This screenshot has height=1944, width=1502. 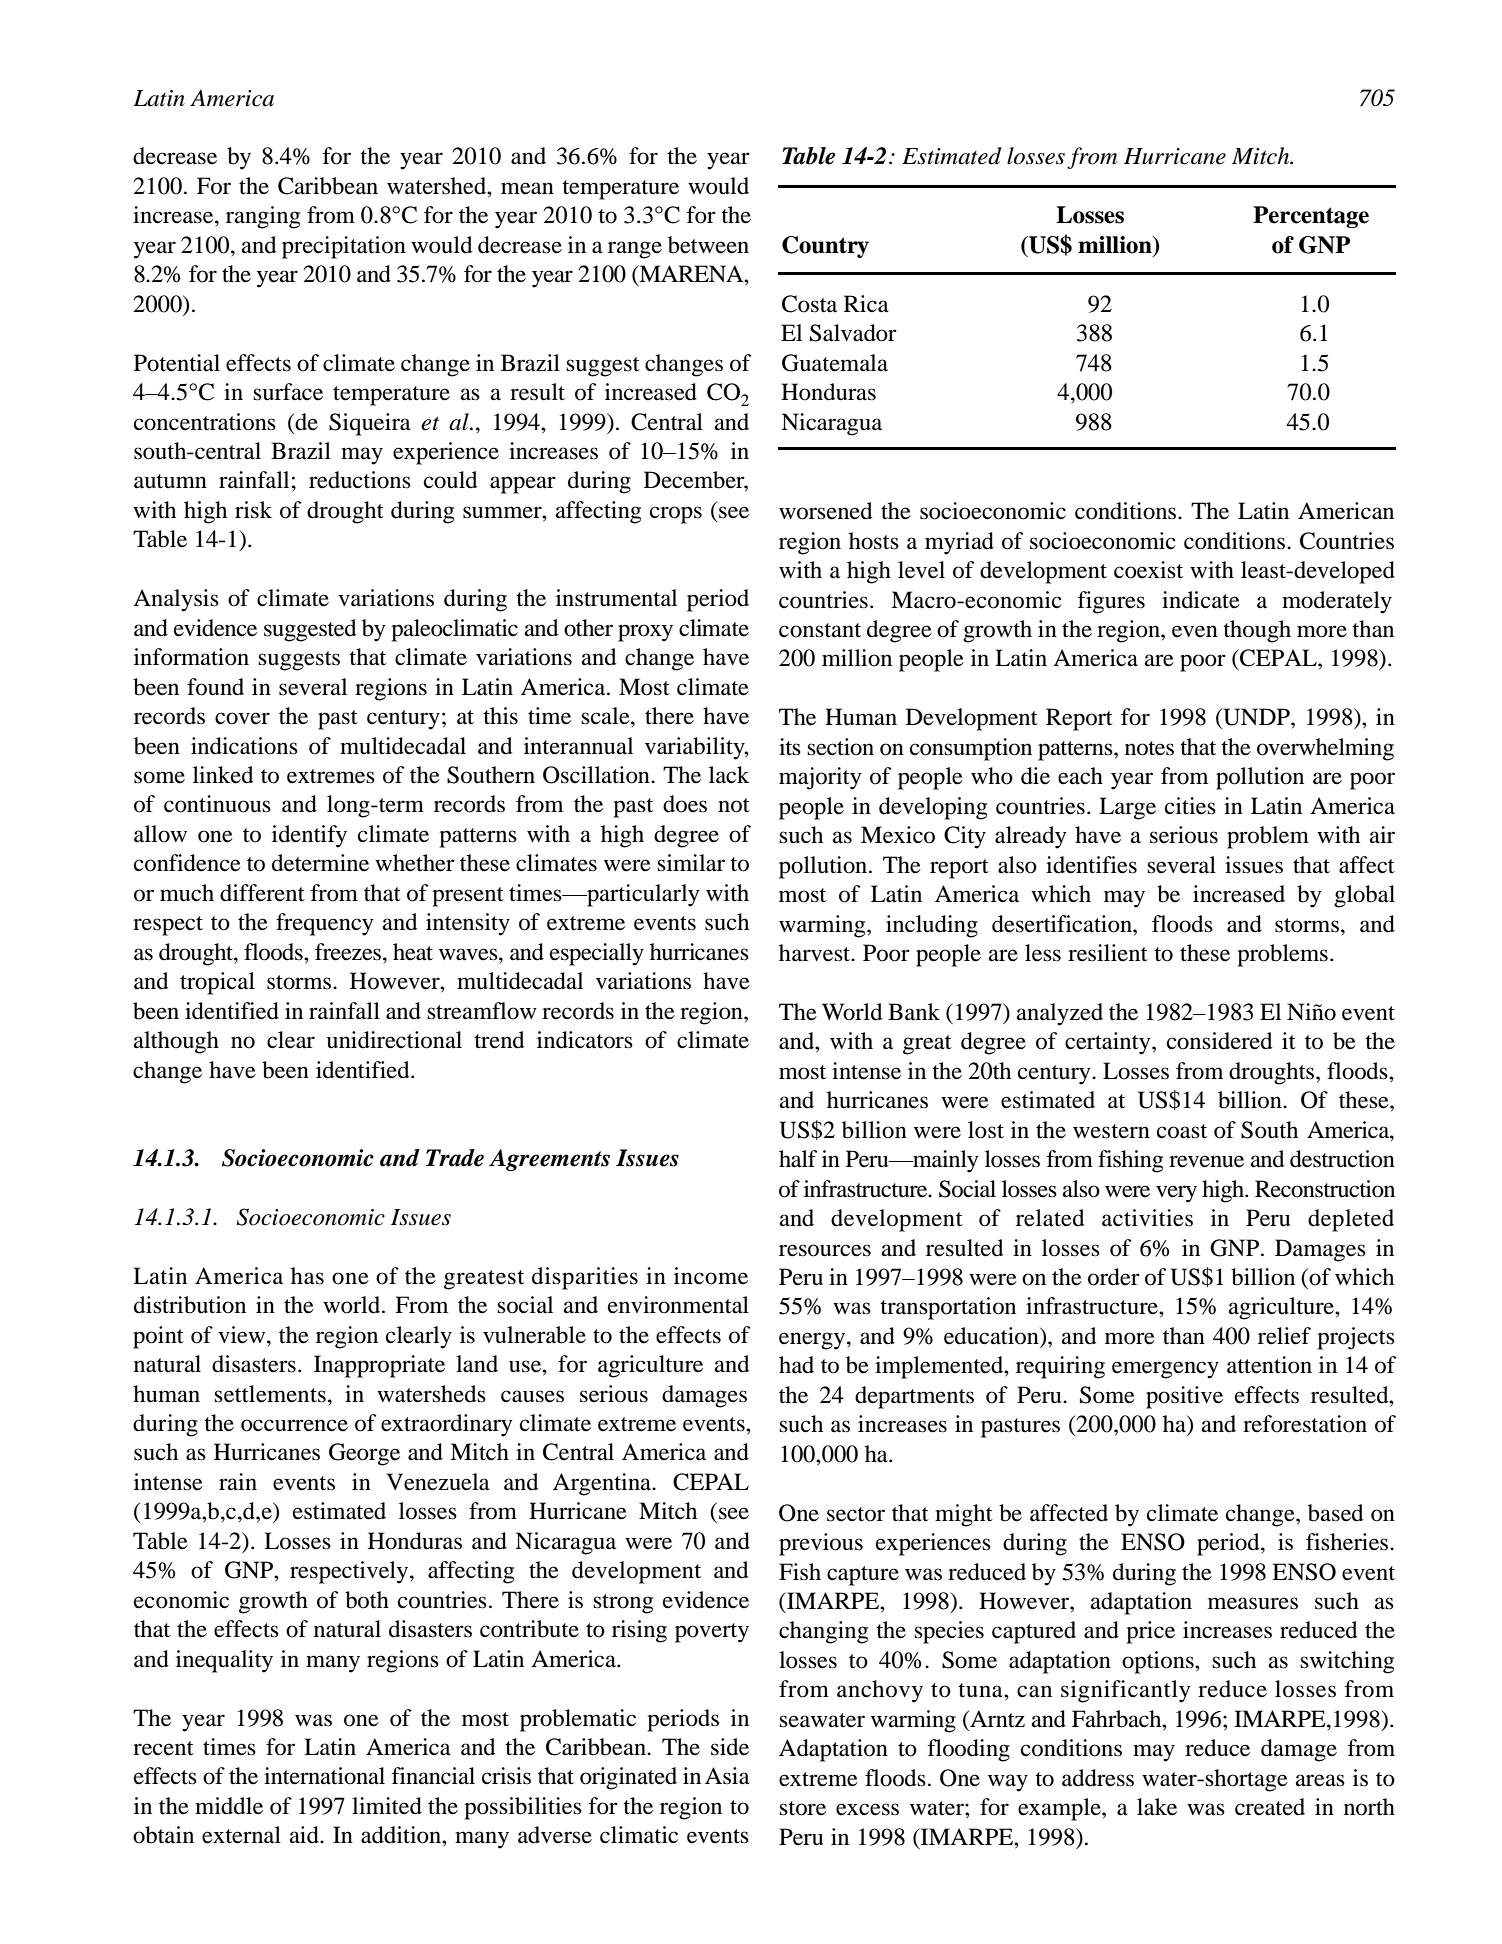 I want to click on Country, so click(x=825, y=247).
